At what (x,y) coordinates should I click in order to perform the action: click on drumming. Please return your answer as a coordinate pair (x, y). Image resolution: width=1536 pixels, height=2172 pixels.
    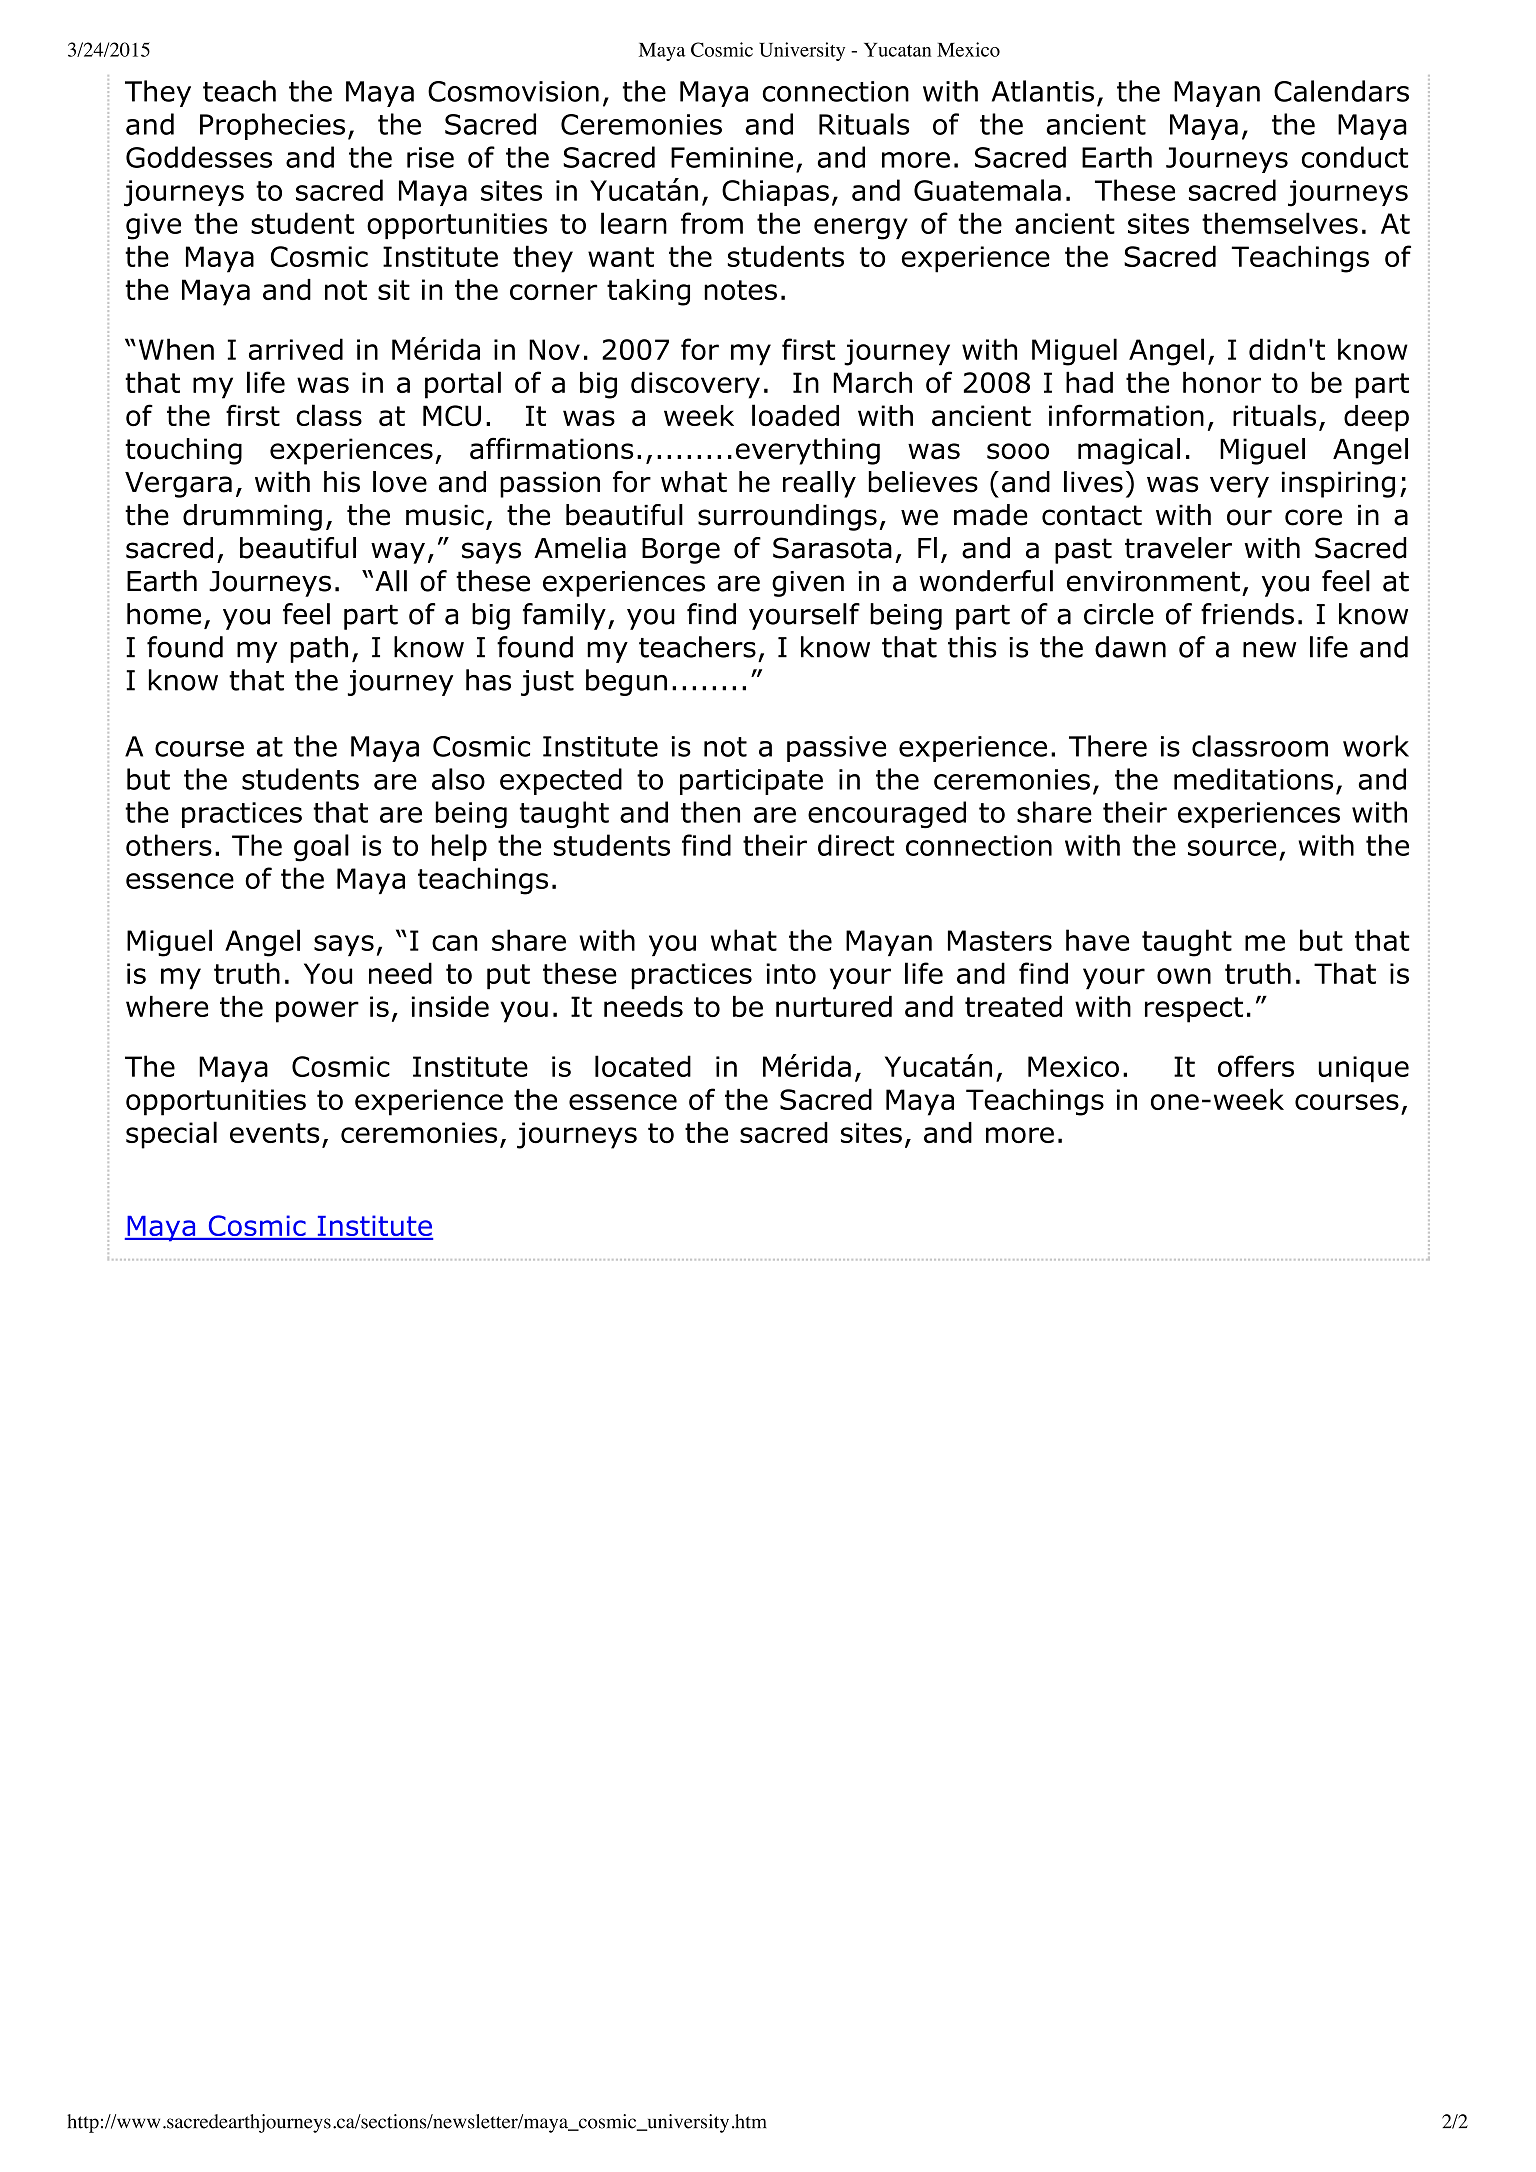
    Looking at the image, I should click on (252, 517).
